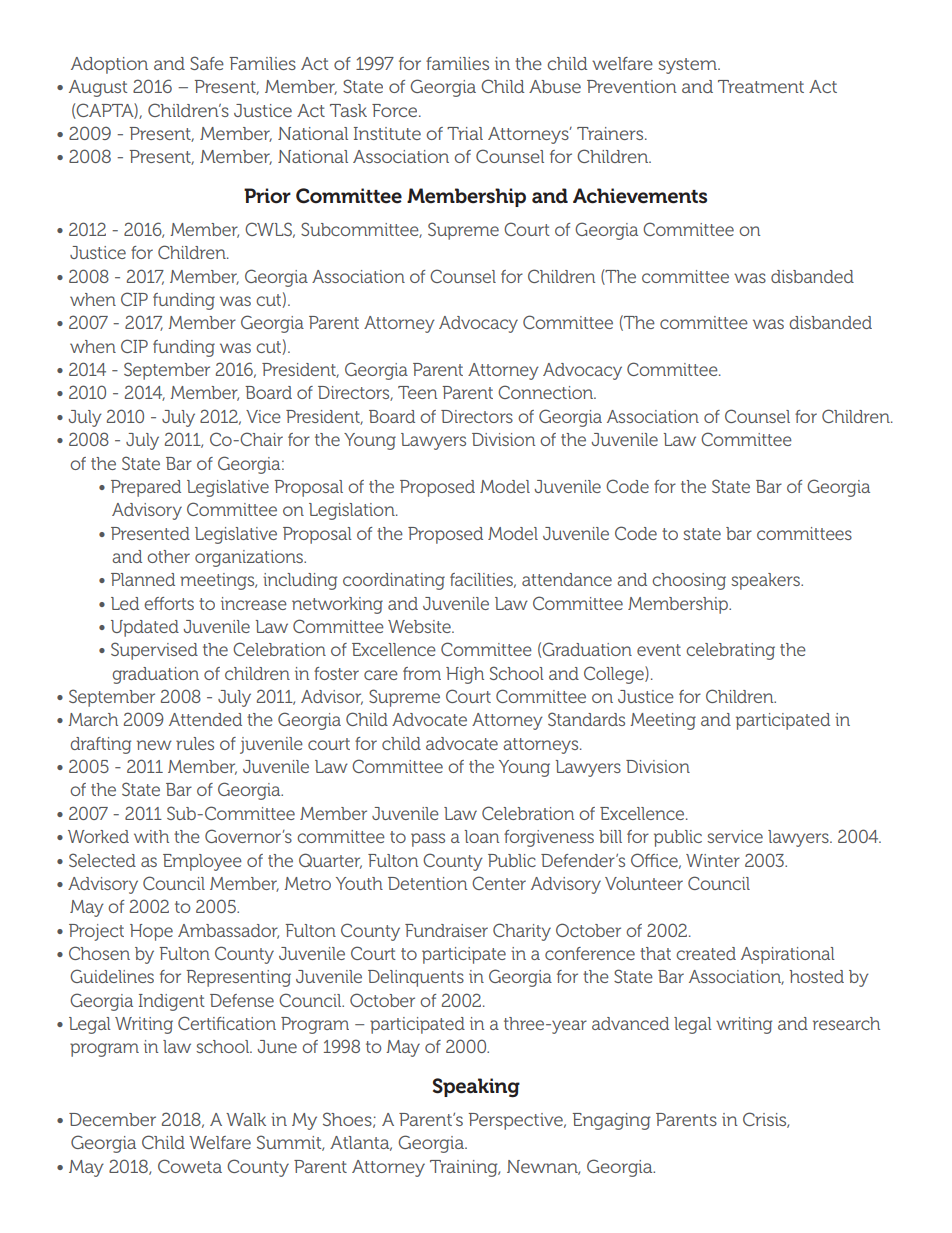 Image resolution: width=952 pixels, height=1233 pixels. What do you see at coordinates (547, 392) in the screenshot?
I see `Connection` at bounding box center [547, 392].
